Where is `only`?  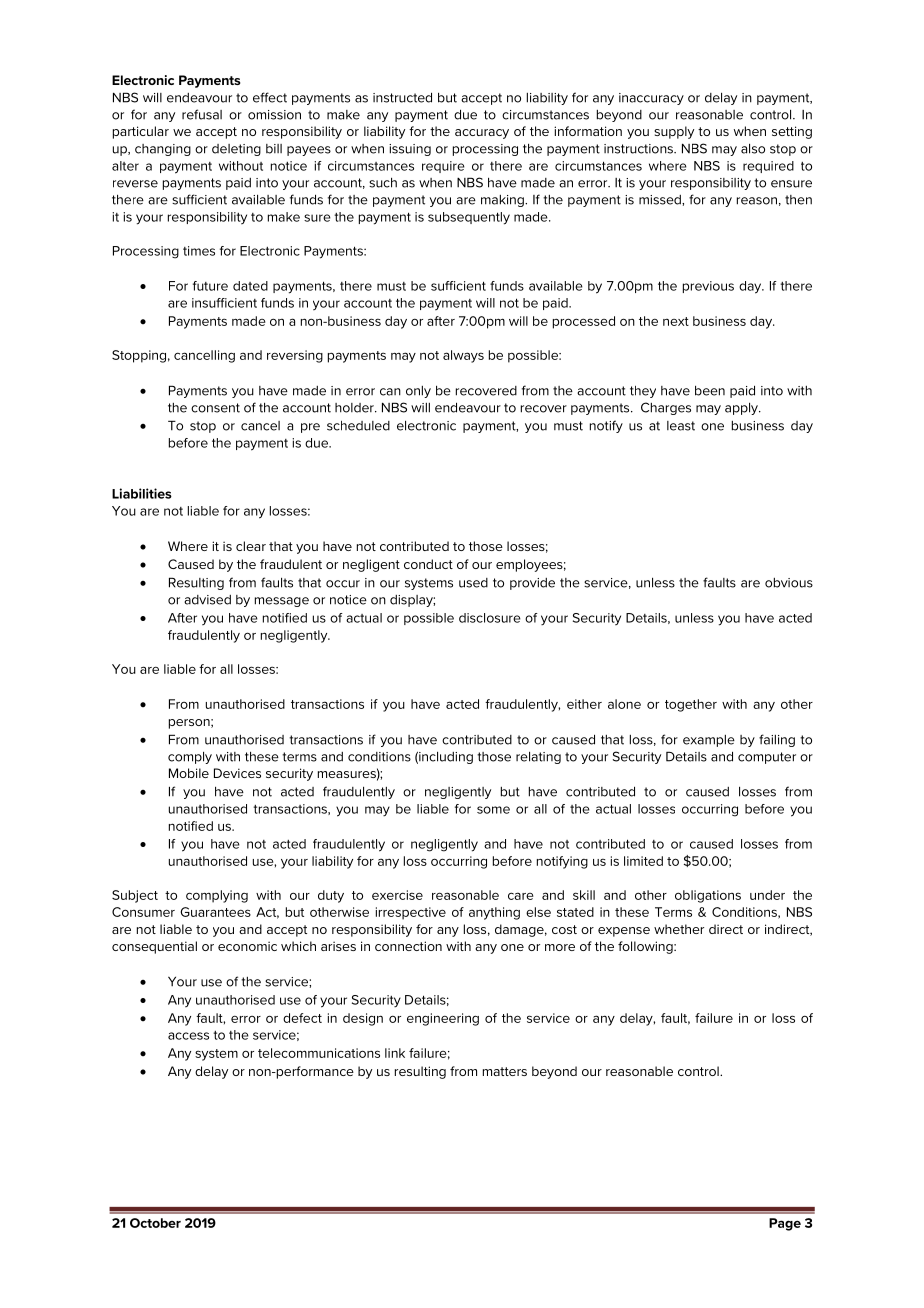
only is located at coordinates (418, 392).
